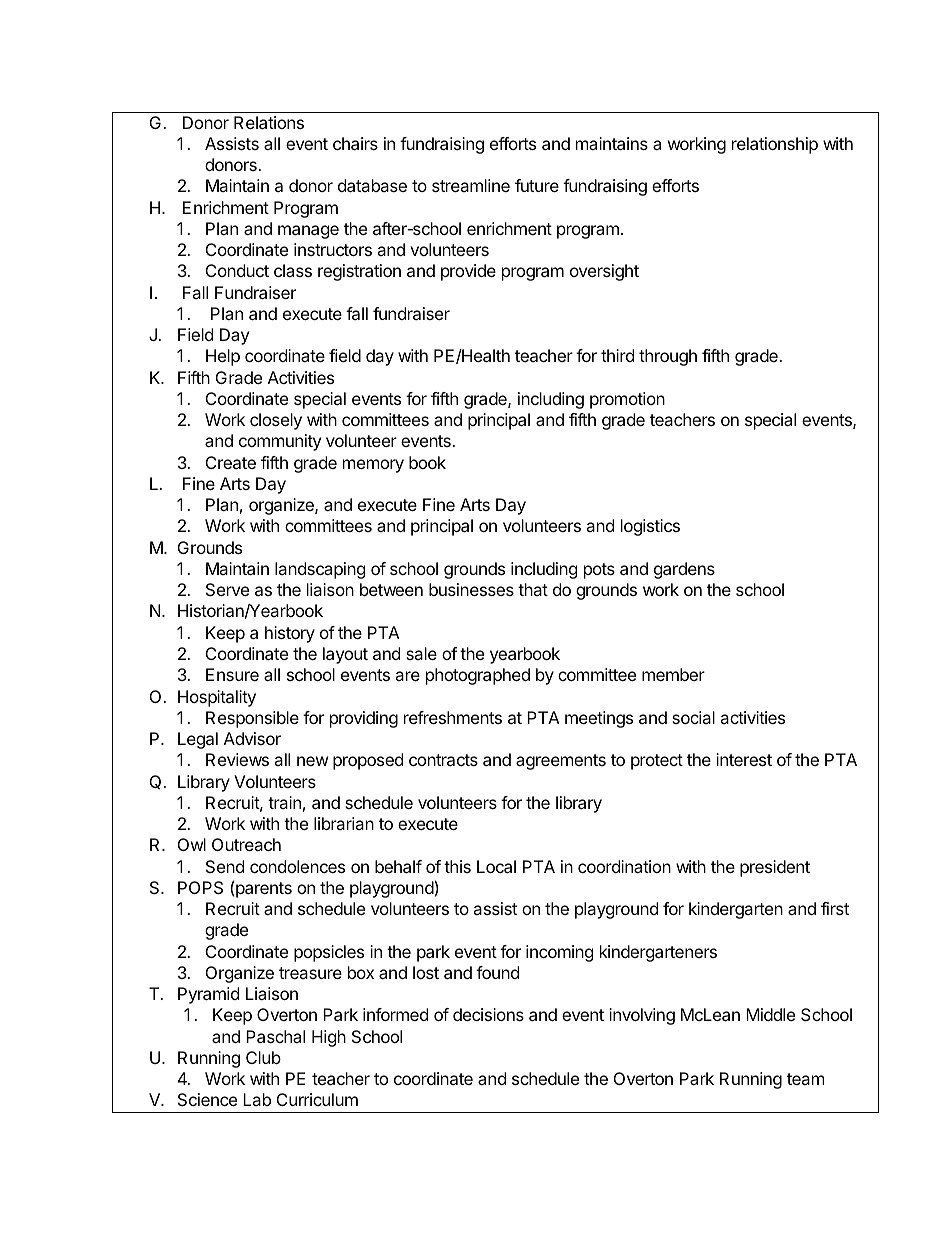  Describe the element at coordinates (488, 1014) in the page. I see `decisions` at that location.
